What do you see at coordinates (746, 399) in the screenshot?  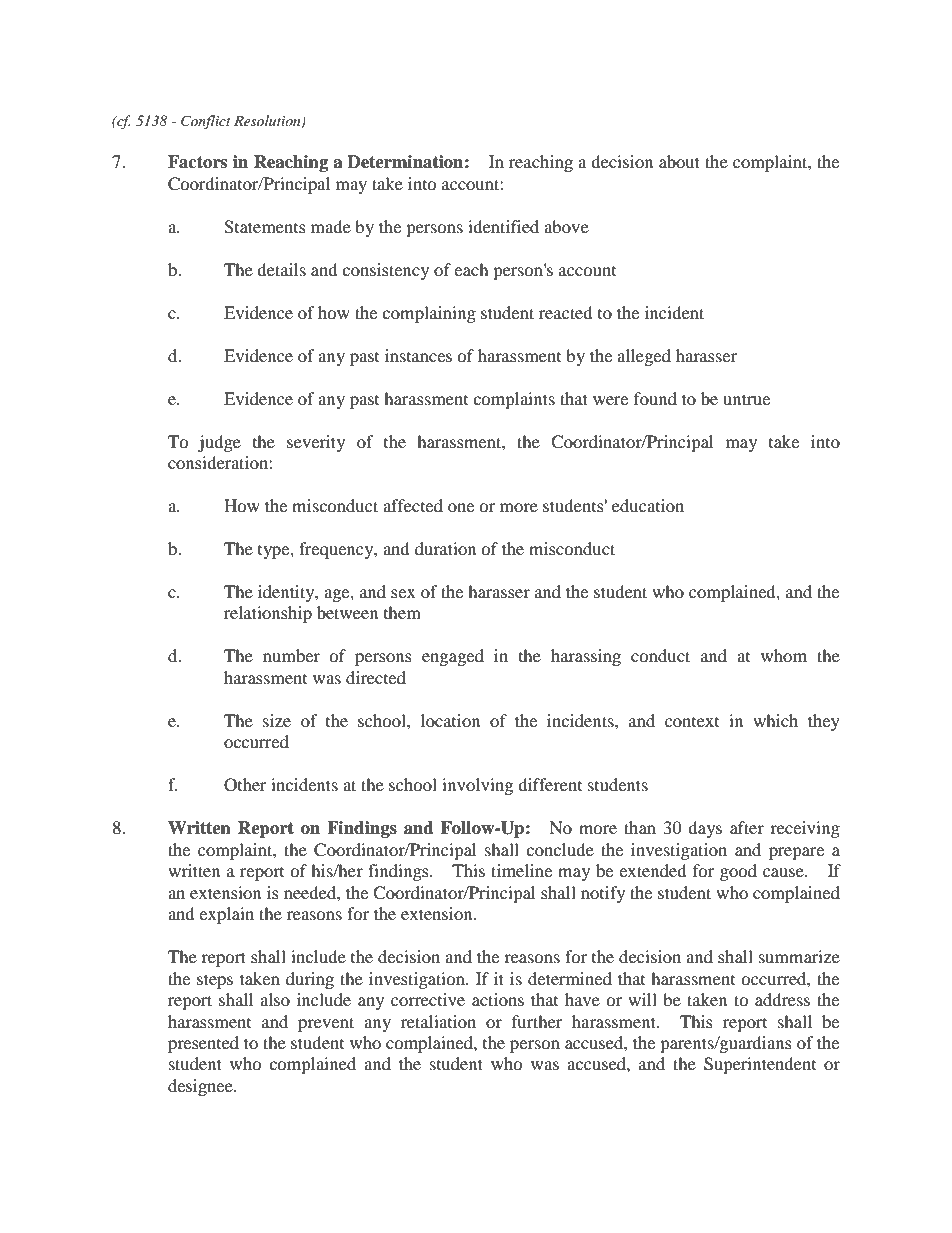 I see `untrue` at bounding box center [746, 399].
